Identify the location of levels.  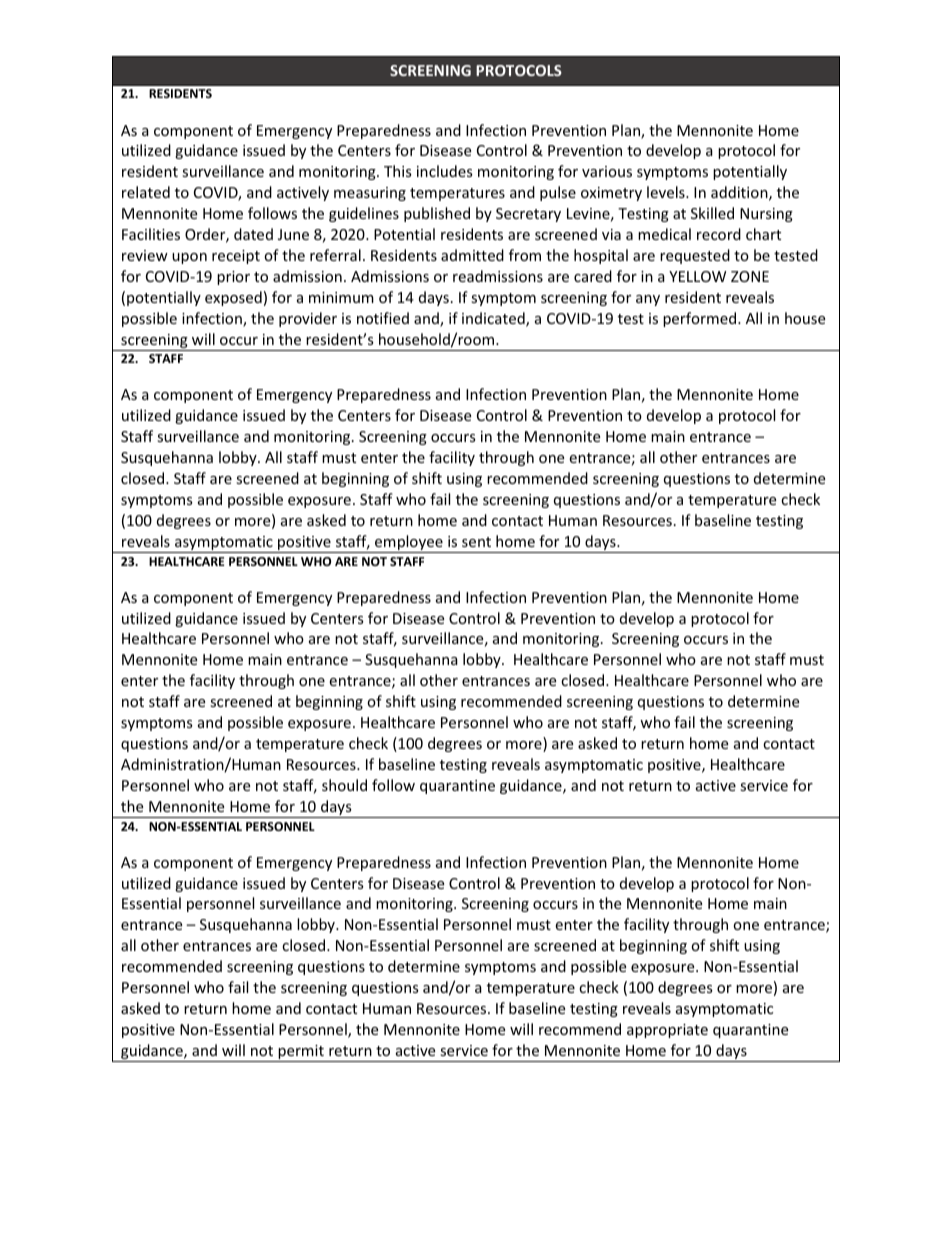
(667, 192).
